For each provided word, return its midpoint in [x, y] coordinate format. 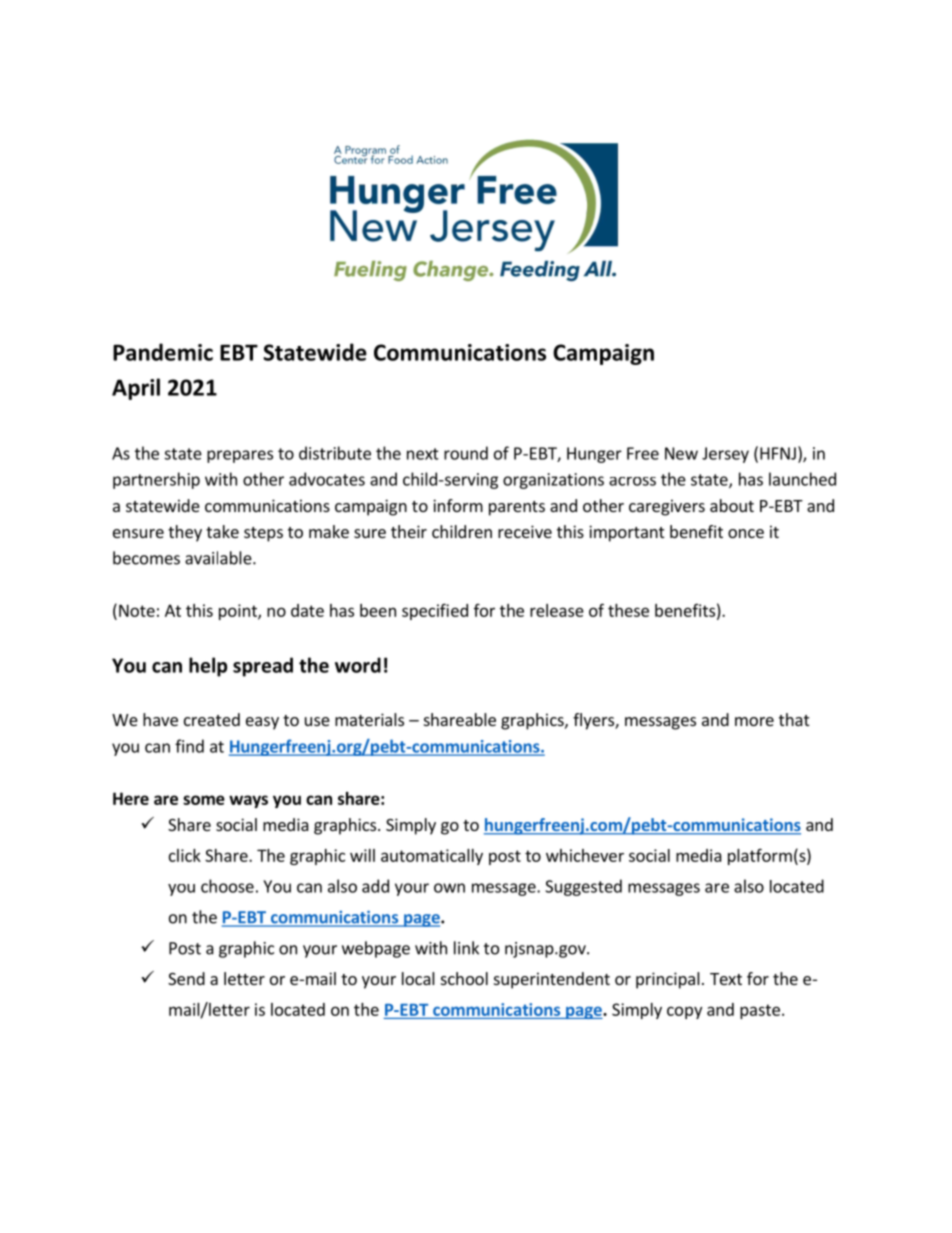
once [746, 533]
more [754, 721]
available [219, 558]
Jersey [725, 455]
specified [435, 611]
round [466, 453]
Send [186, 978]
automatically [432, 857]
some [204, 800]
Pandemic [163, 352]
